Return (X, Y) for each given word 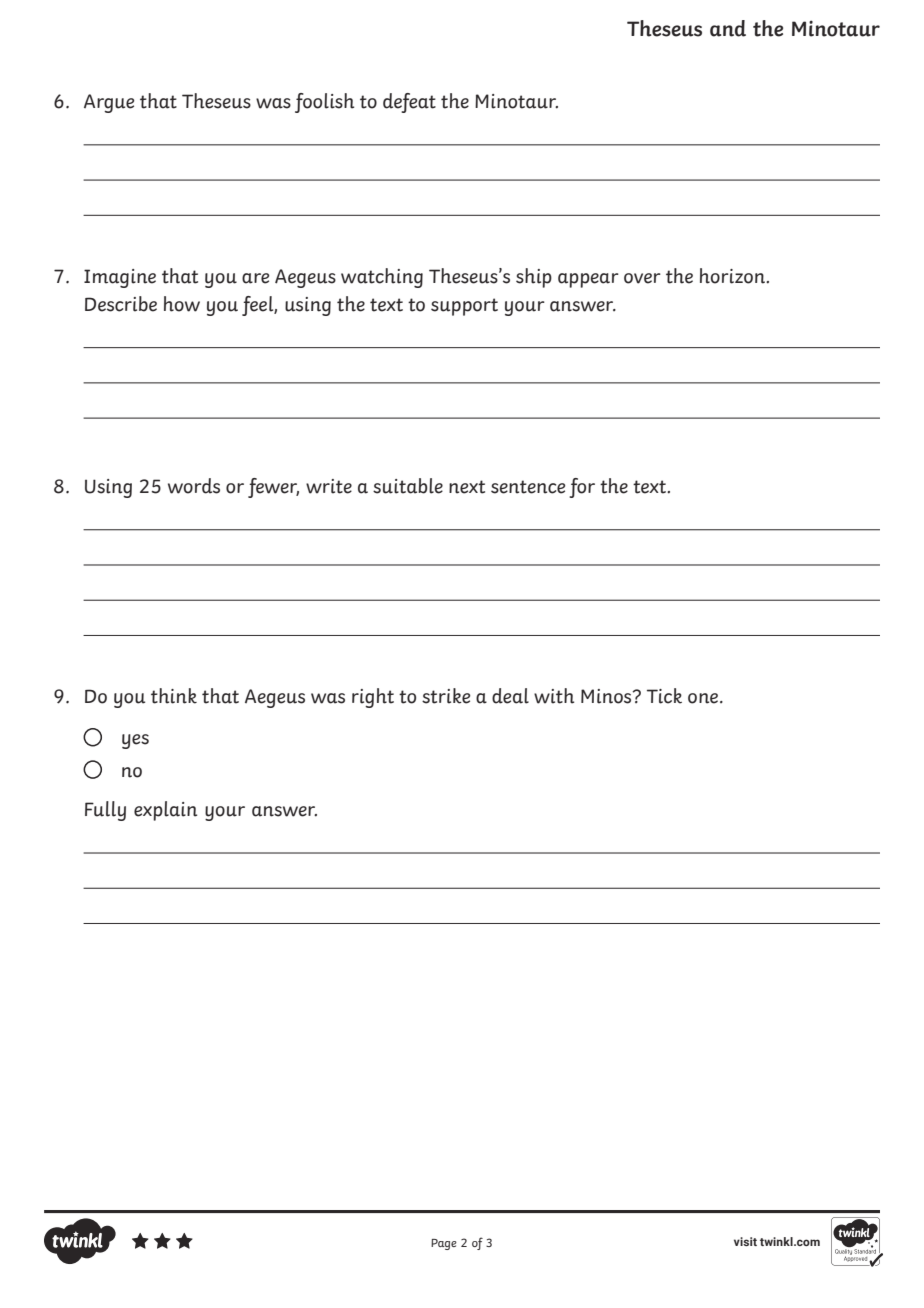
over (642, 278)
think (174, 696)
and (728, 28)
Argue (109, 103)
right (373, 698)
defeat (409, 103)
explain (165, 811)
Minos (607, 696)
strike (446, 696)
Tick (664, 696)
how (182, 304)
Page (444, 1244)
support (464, 307)
